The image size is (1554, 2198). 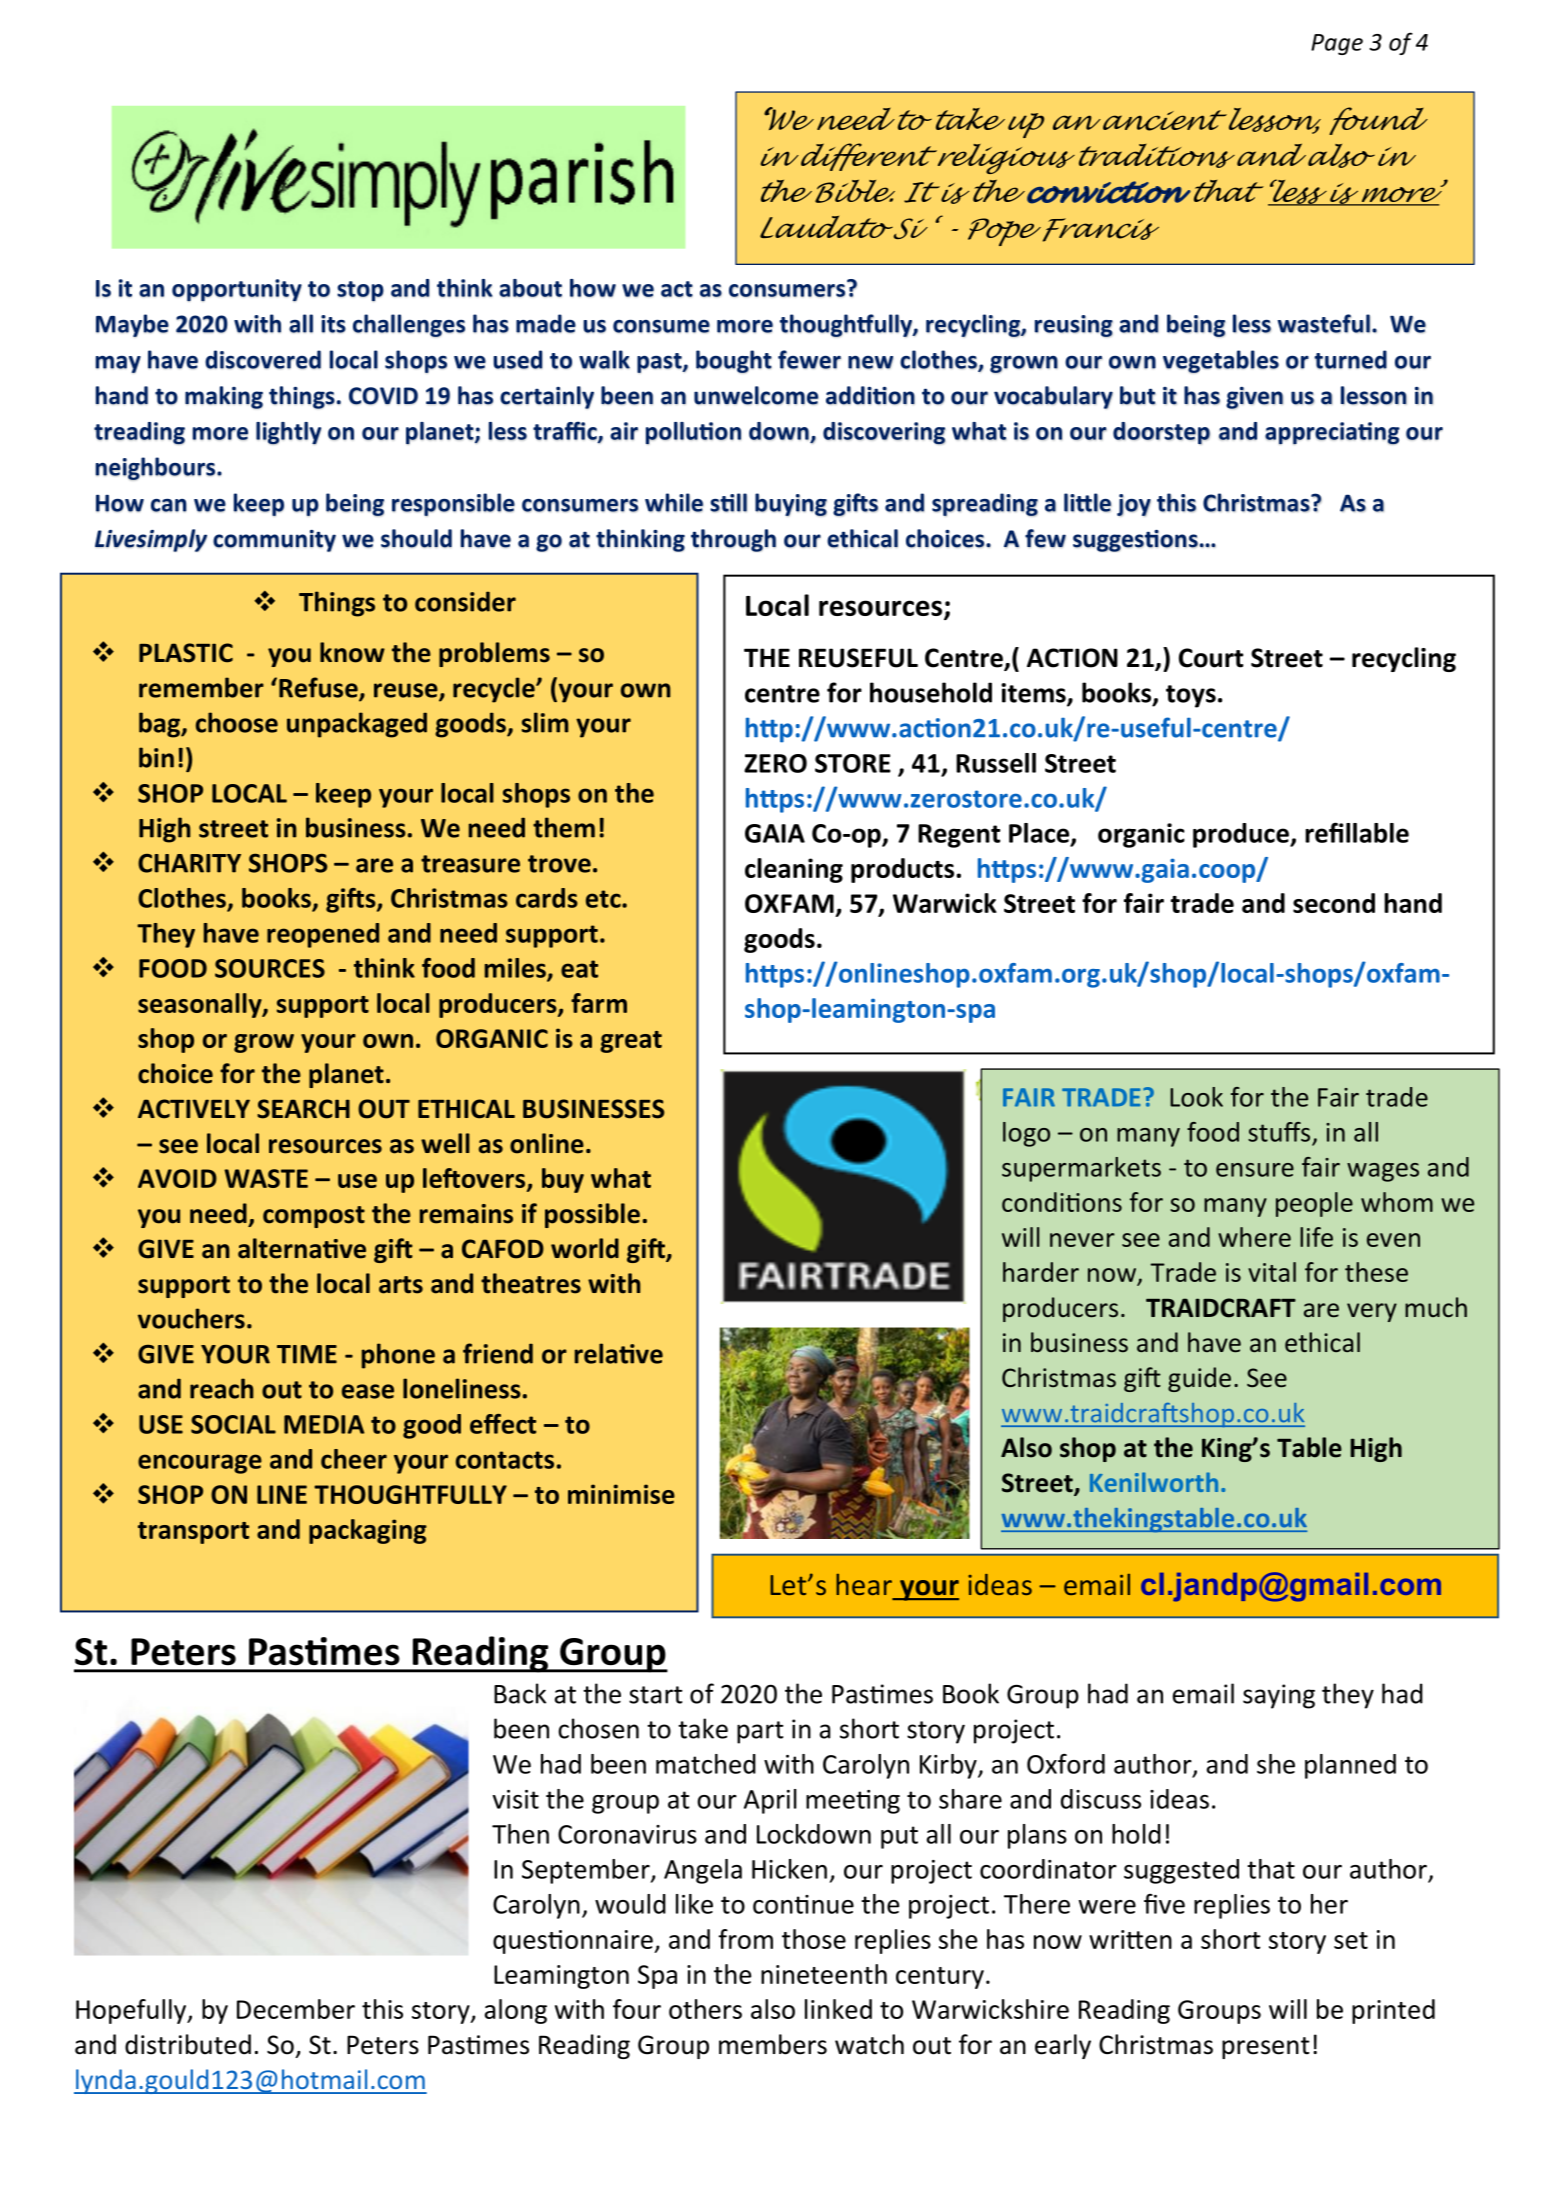 What do you see at coordinates (1199, 1379) in the page?
I see `guide` at bounding box center [1199, 1379].
